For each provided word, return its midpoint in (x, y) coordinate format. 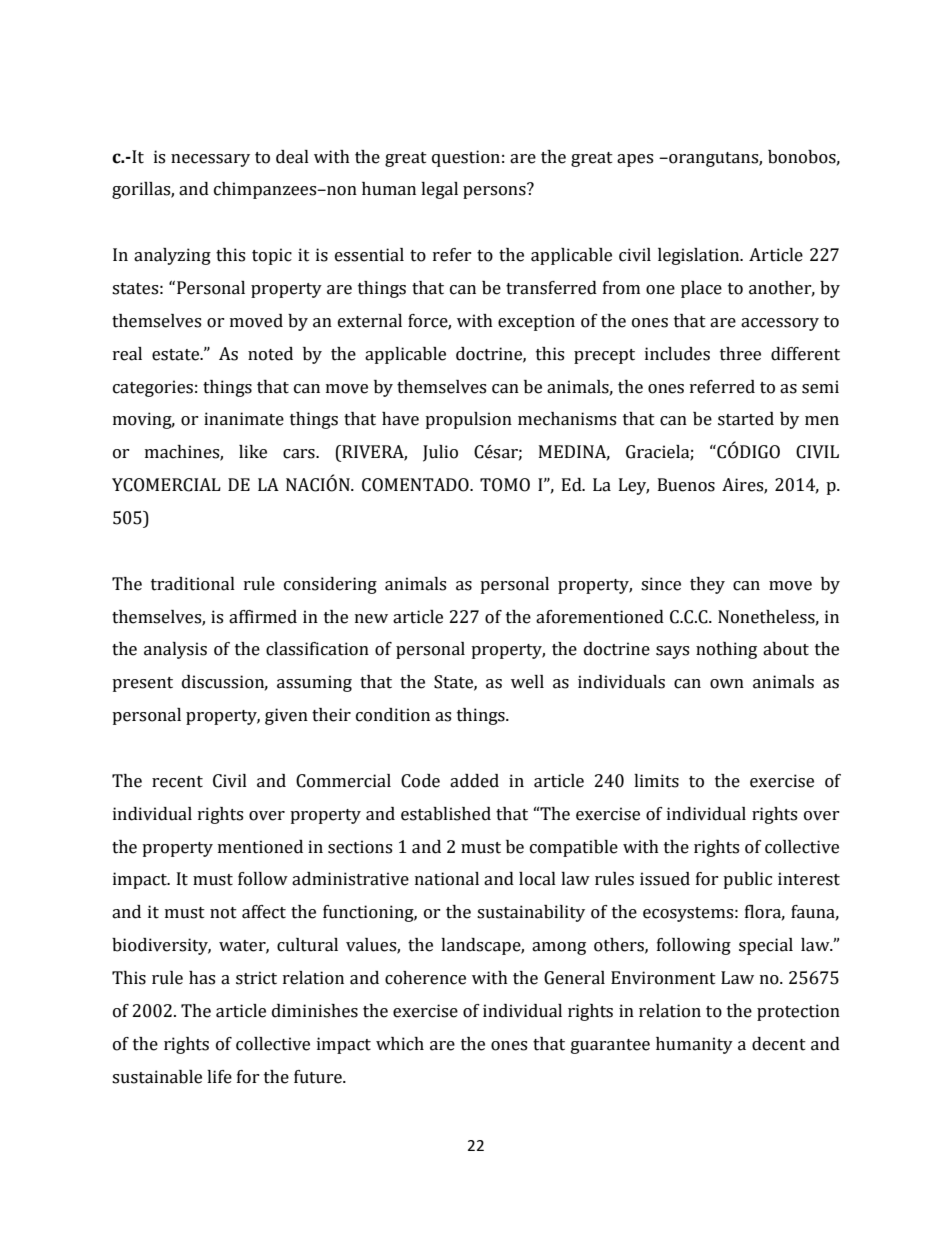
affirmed (263, 617)
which (400, 1044)
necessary (210, 160)
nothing (726, 650)
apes (635, 160)
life (219, 1077)
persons (495, 191)
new (371, 619)
